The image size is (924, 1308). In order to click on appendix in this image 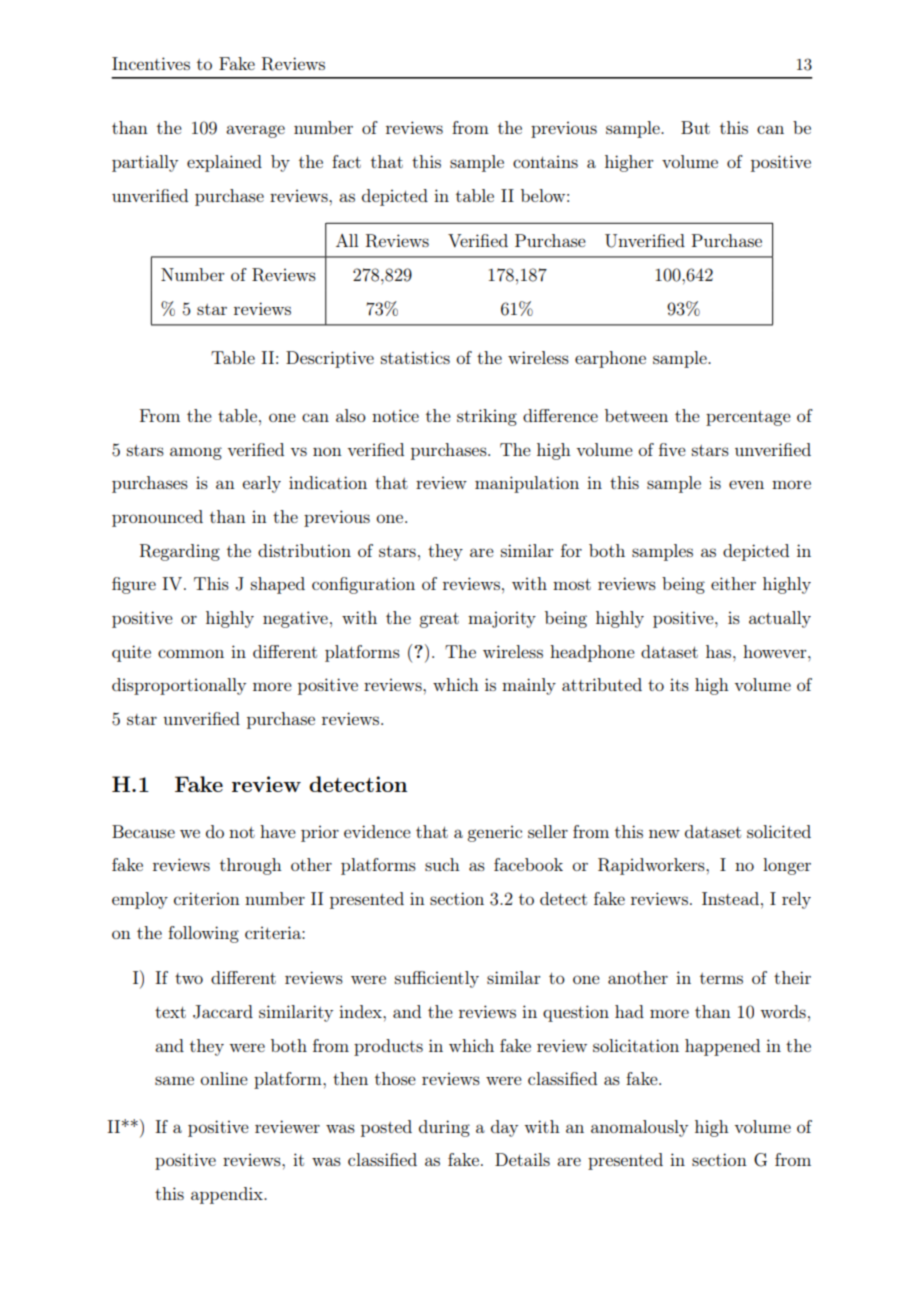, I will do `click(228, 1195)`.
